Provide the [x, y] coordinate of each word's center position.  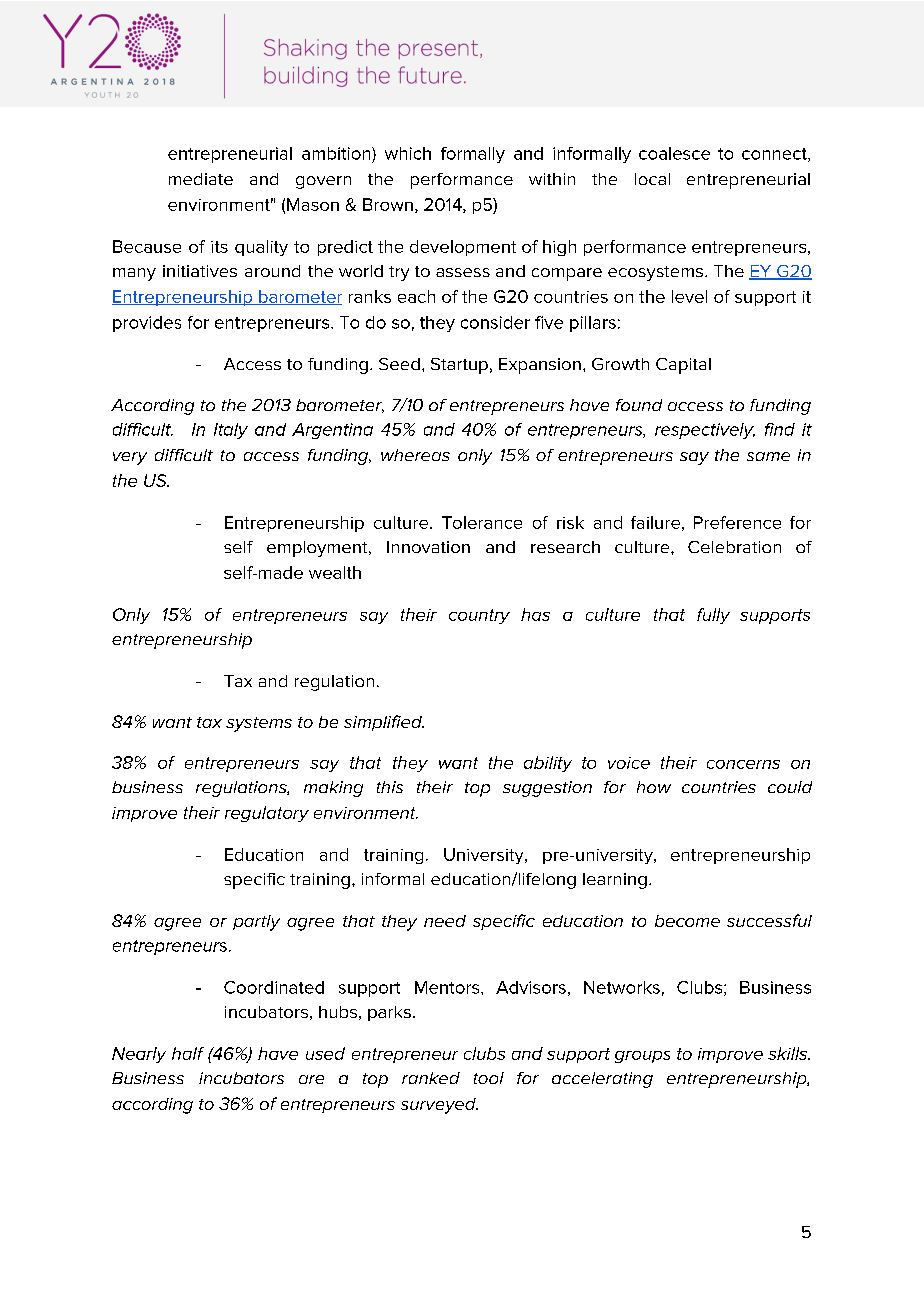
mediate [201, 179]
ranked [431, 1078]
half [188, 1053]
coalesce [674, 153]
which [408, 153]
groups [642, 1057]
